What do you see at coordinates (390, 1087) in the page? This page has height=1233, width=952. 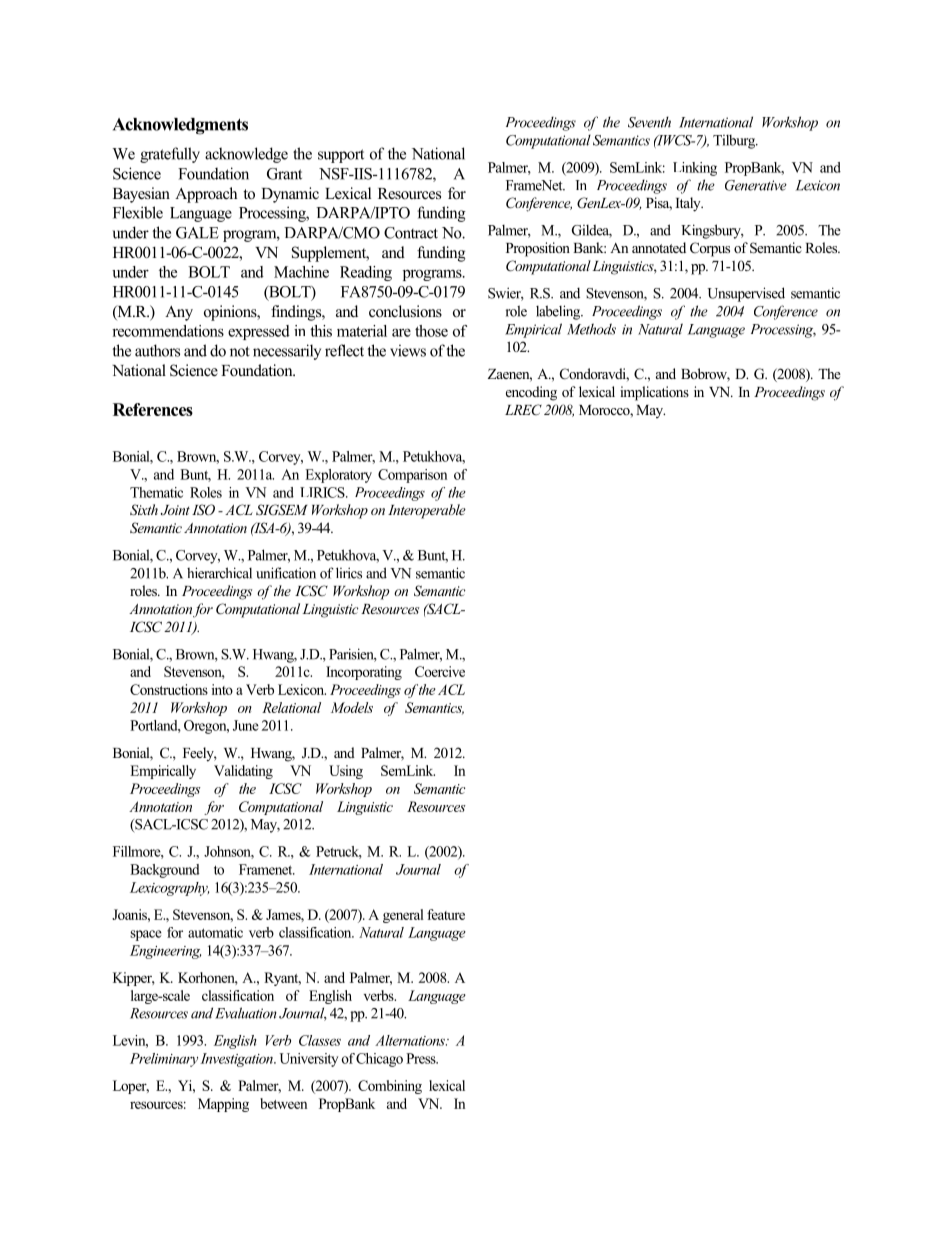 I see `Combining` at bounding box center [390, 1087].
